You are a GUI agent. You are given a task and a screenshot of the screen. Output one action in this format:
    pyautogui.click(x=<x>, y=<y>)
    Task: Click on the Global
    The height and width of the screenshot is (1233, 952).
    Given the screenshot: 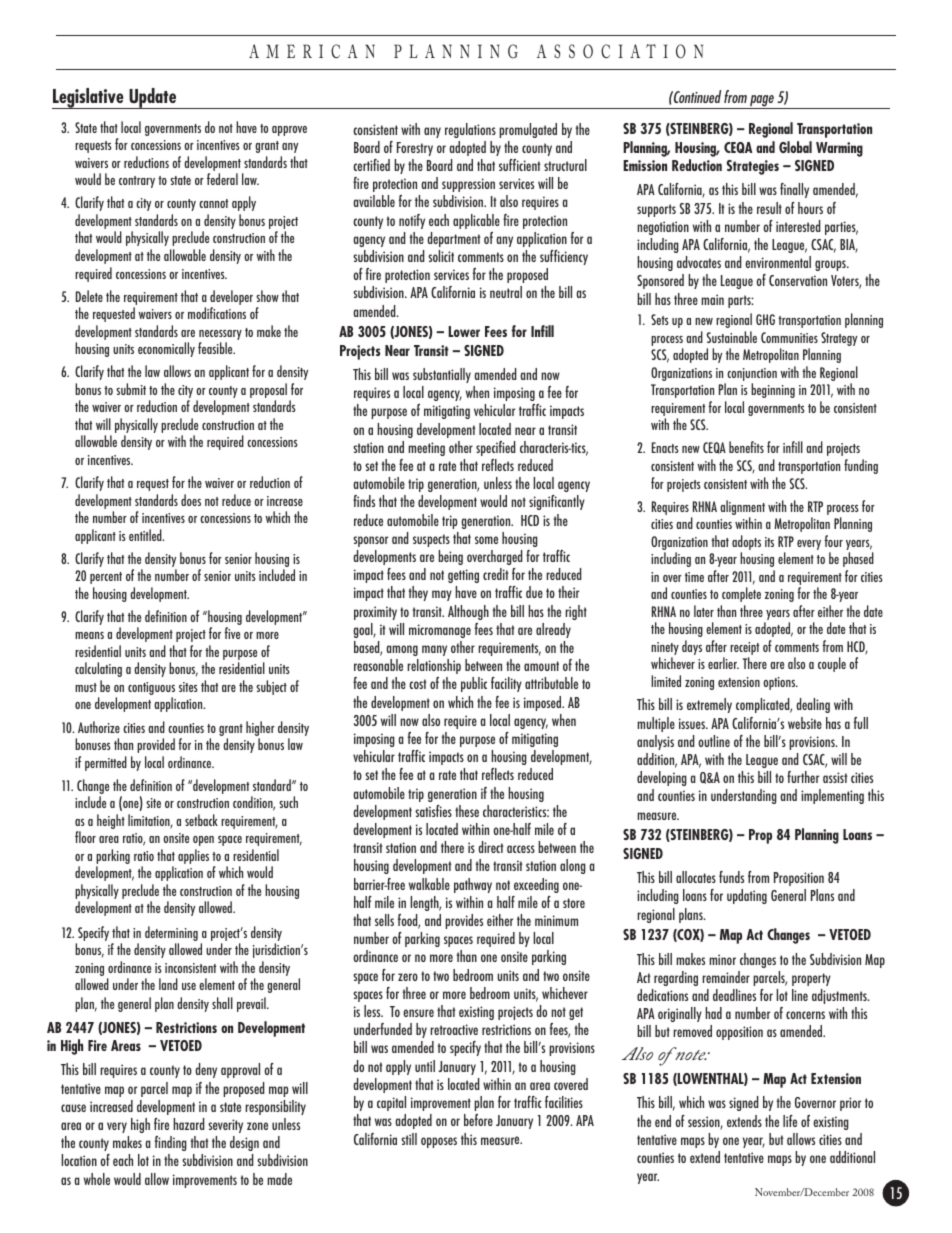 What is the action you would take?
    pyautogui.click(x=795, y=147)
